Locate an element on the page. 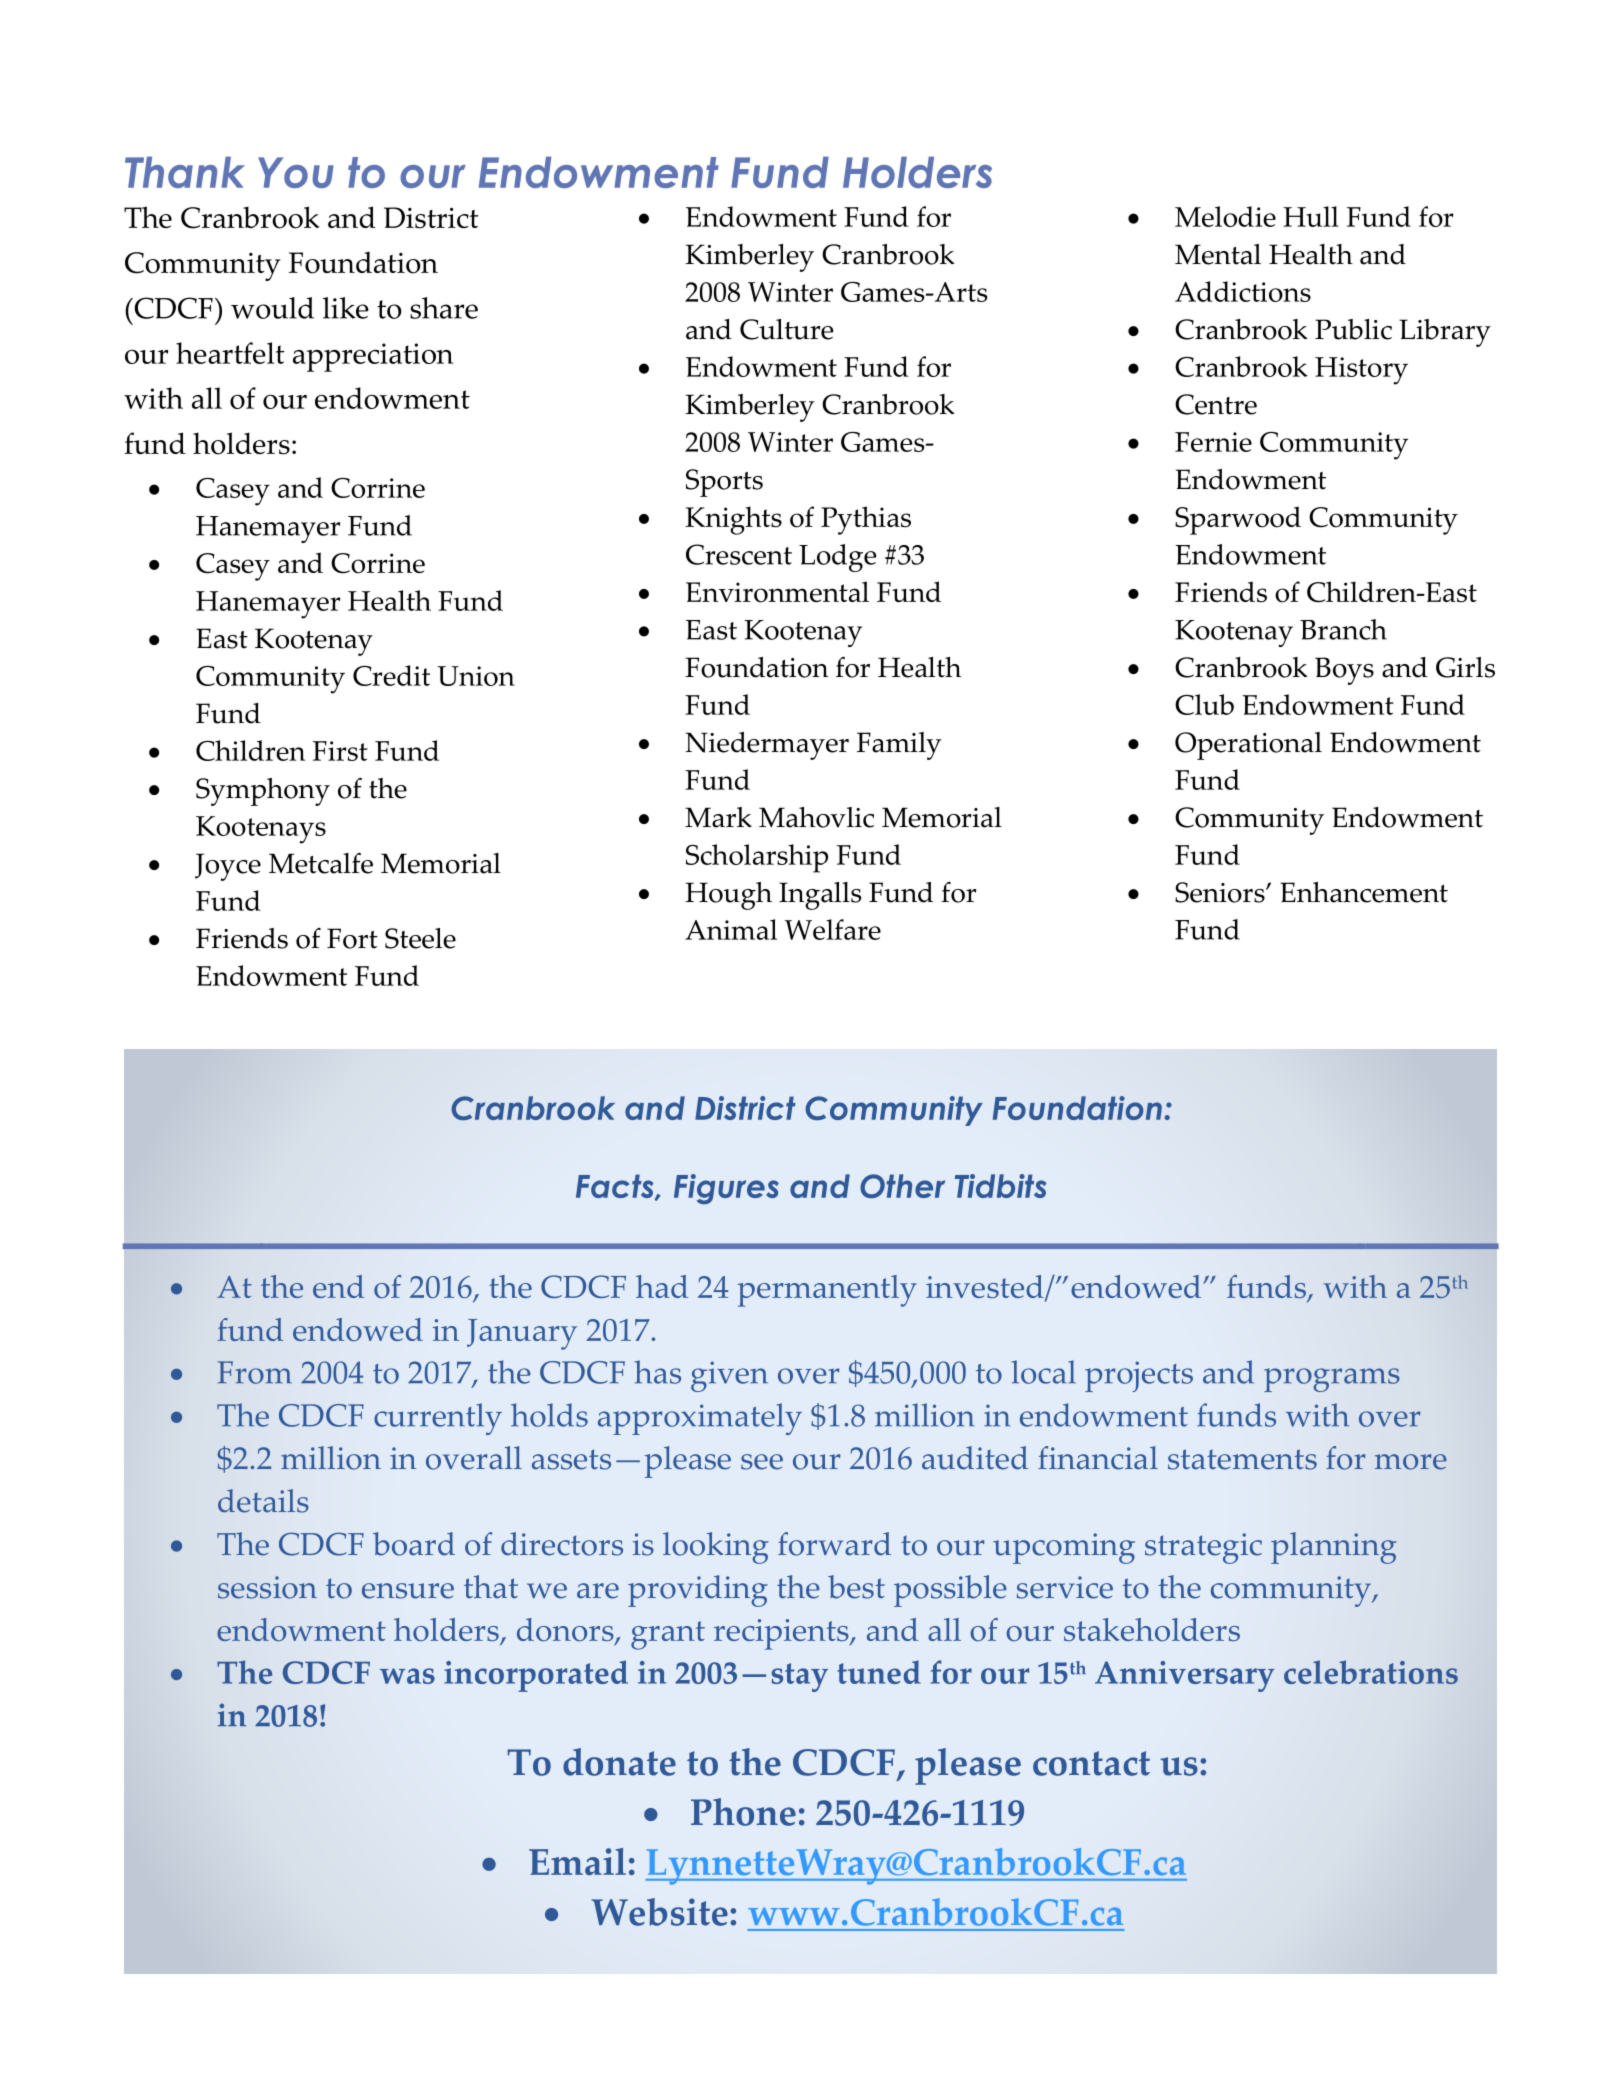  Hull is located at coordinates (1311, 216).
